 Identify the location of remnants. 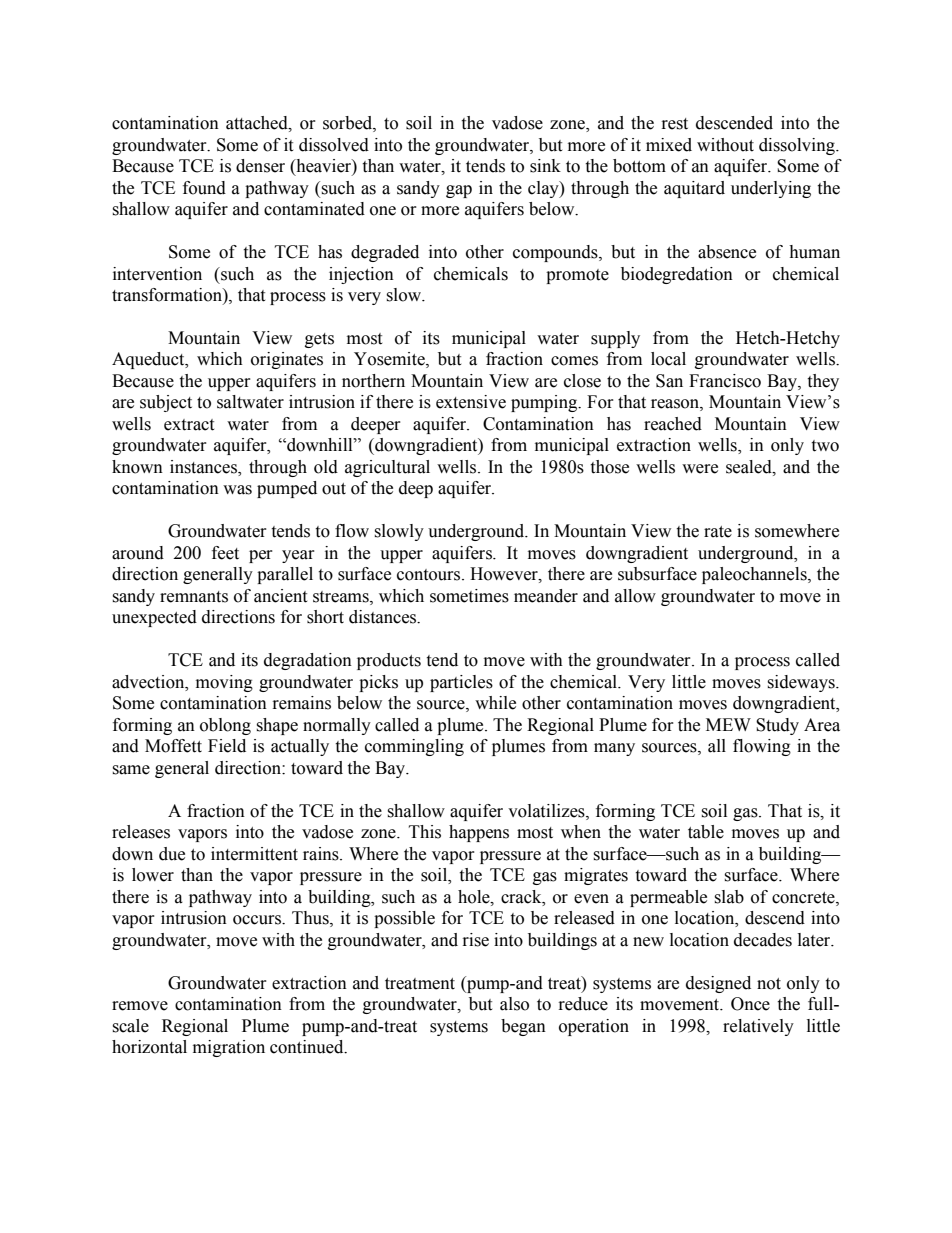
(194, 597).
